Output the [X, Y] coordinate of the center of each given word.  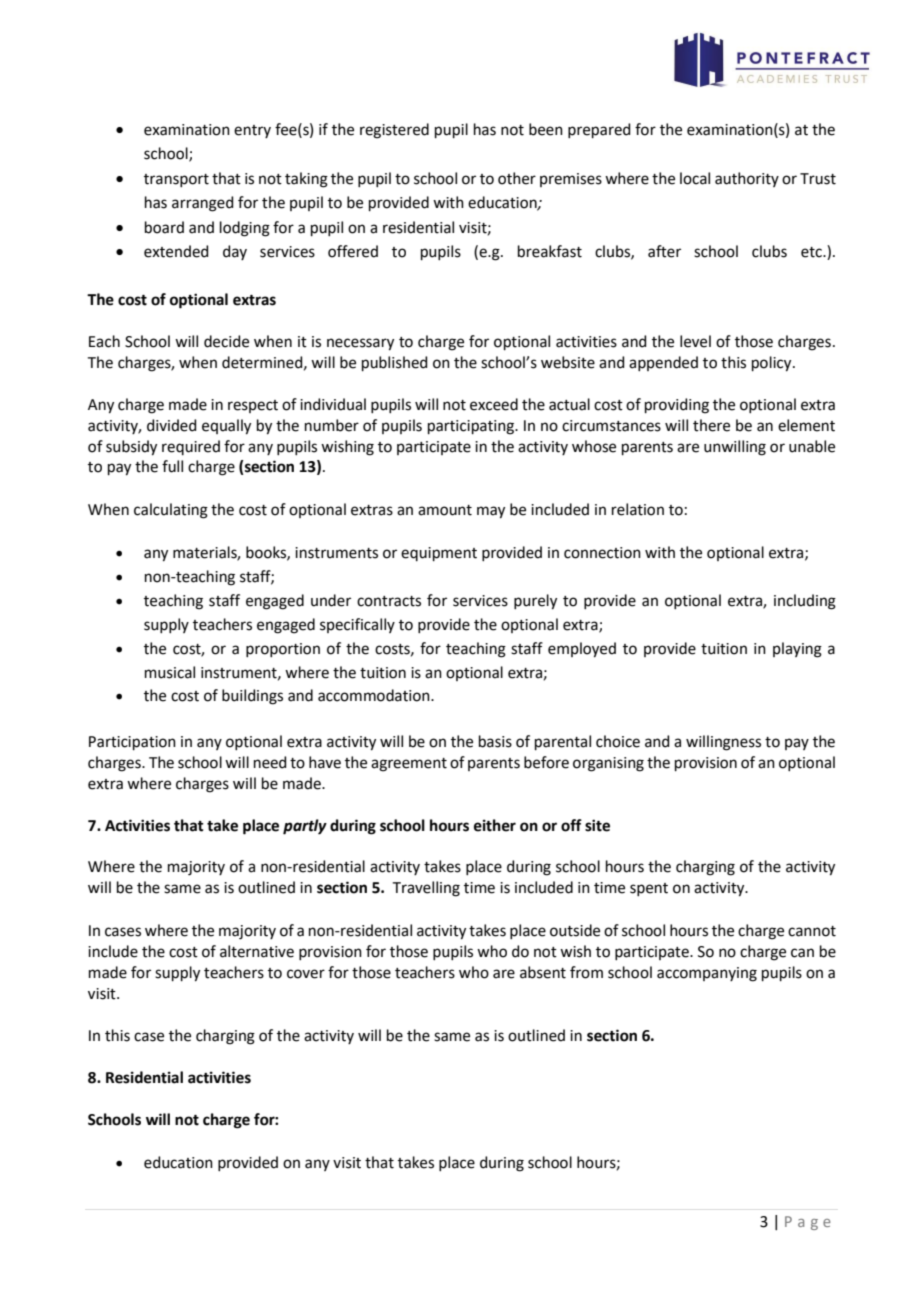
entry [252, 131]
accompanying [707, 974]
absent [543, 972]
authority [747, 179]
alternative [257, 951]
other [517, 178]
